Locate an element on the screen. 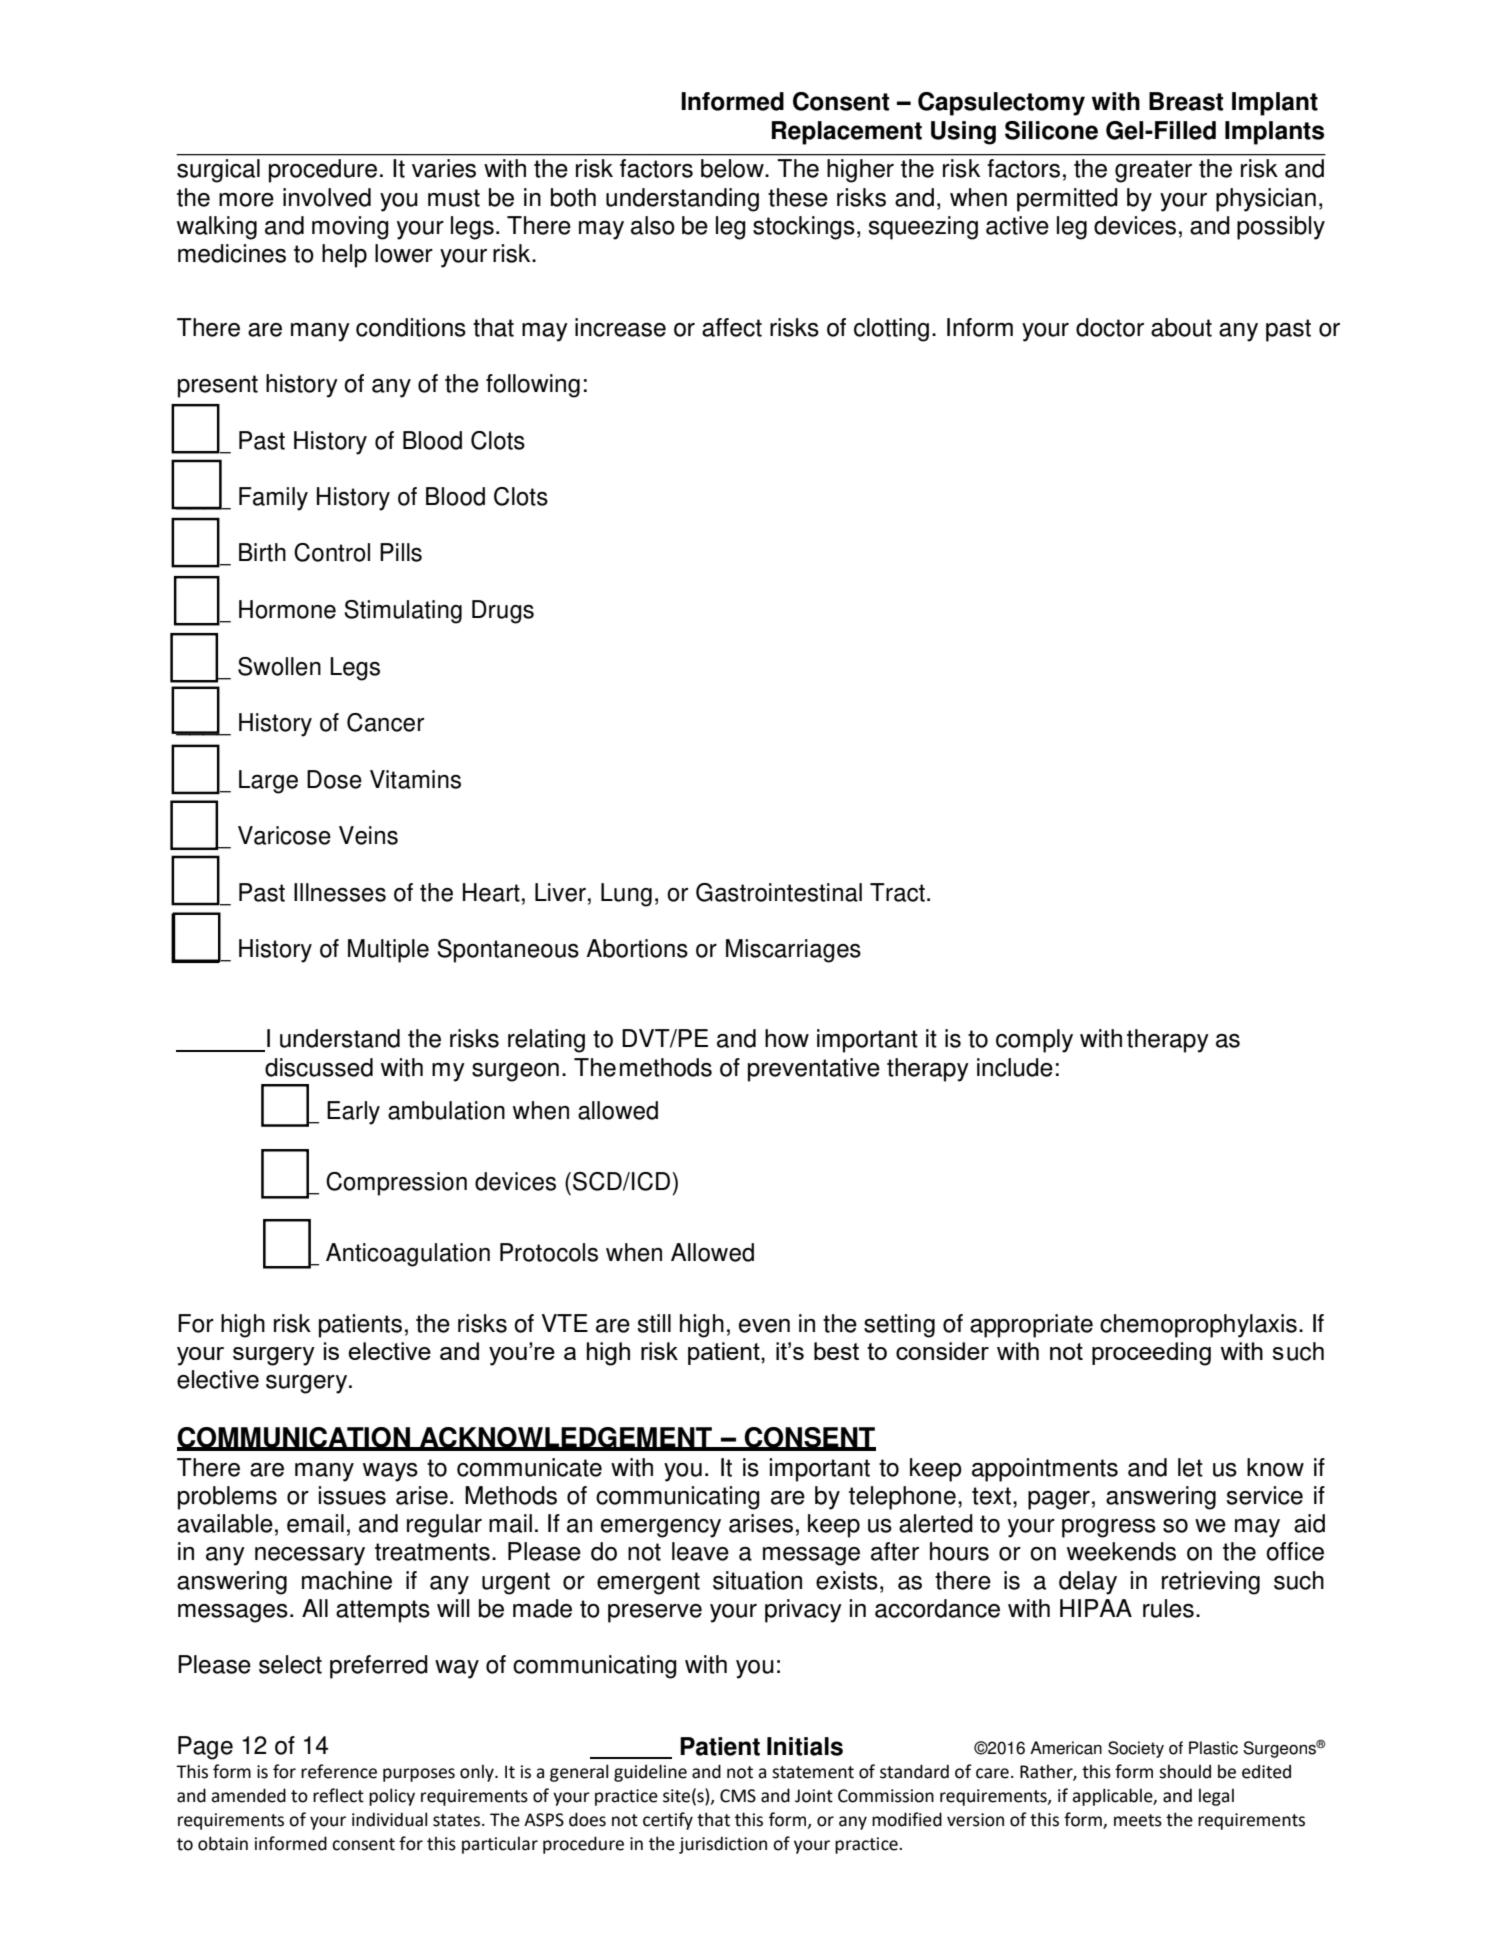 Image resolution: width=1502 pixels, height=1944 pixels. still is located at coordinates (654, 1323).
